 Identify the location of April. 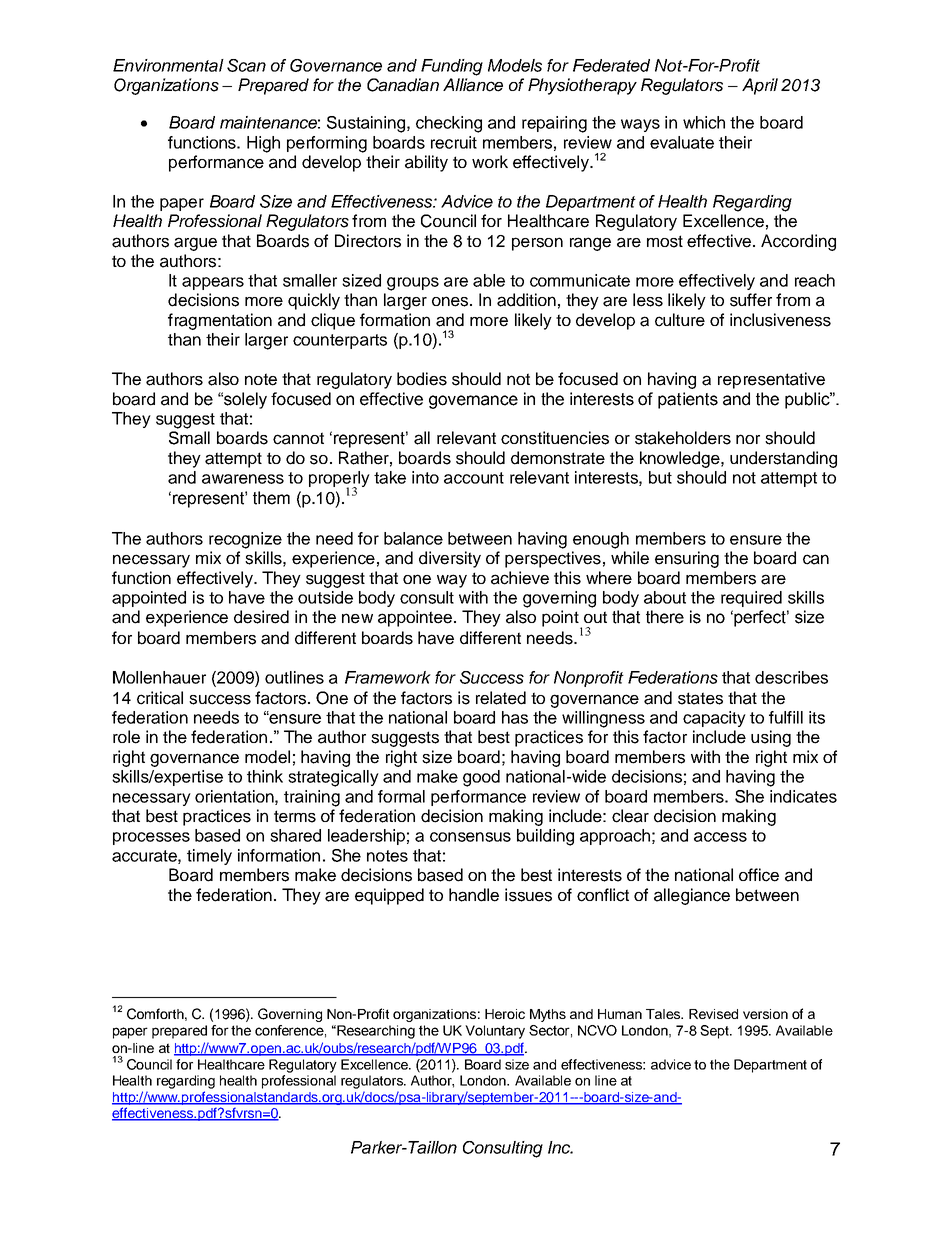
(760, 86).
